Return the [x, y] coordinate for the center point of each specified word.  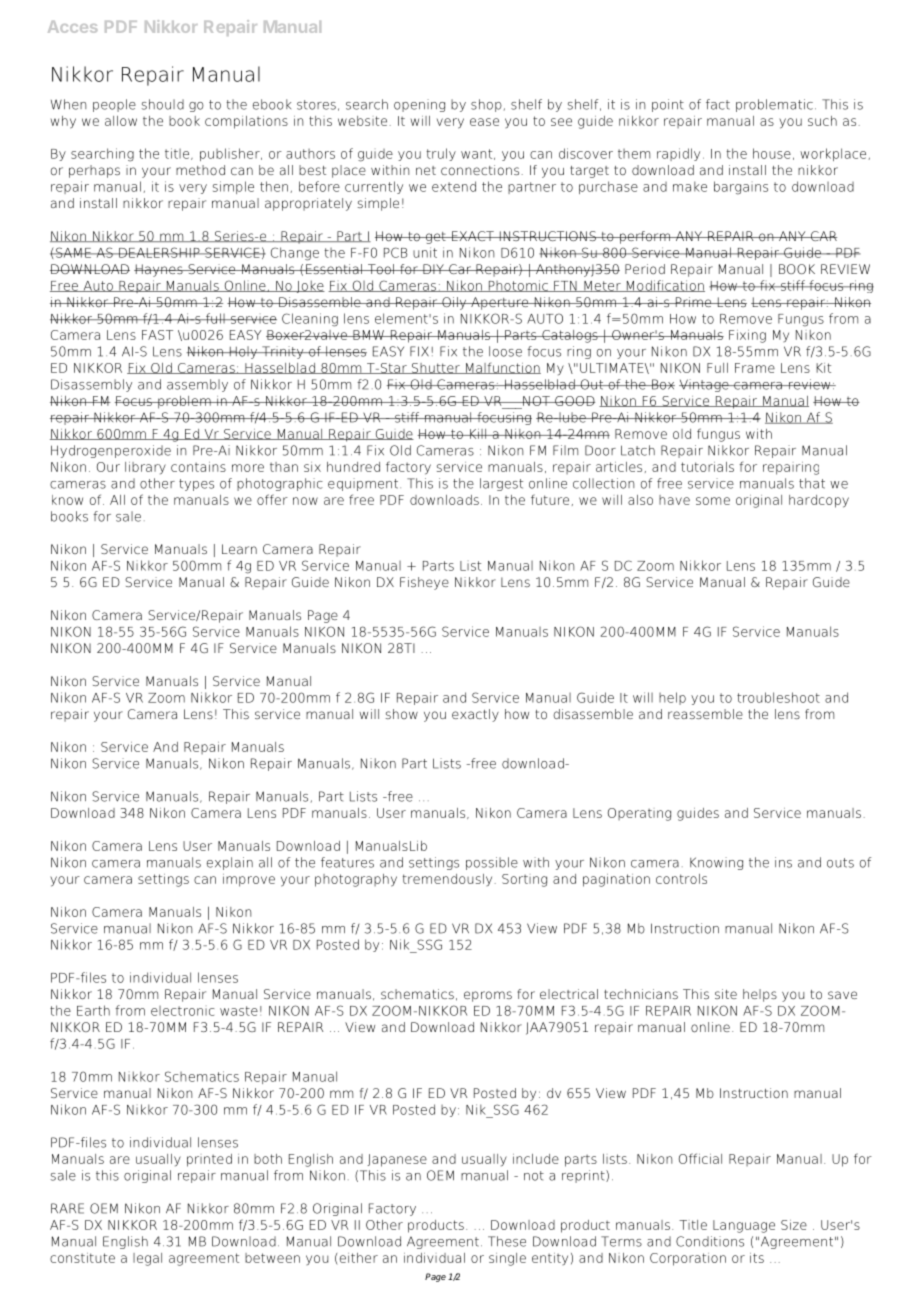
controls [681, 879]
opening [419, 105]
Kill [478, 434]
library [145, 468]
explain [230, 863]
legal [147, 1259]
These [507, 1241]
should [163, 104]
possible [492, 863]
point [668, 105]
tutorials [707, 467]
